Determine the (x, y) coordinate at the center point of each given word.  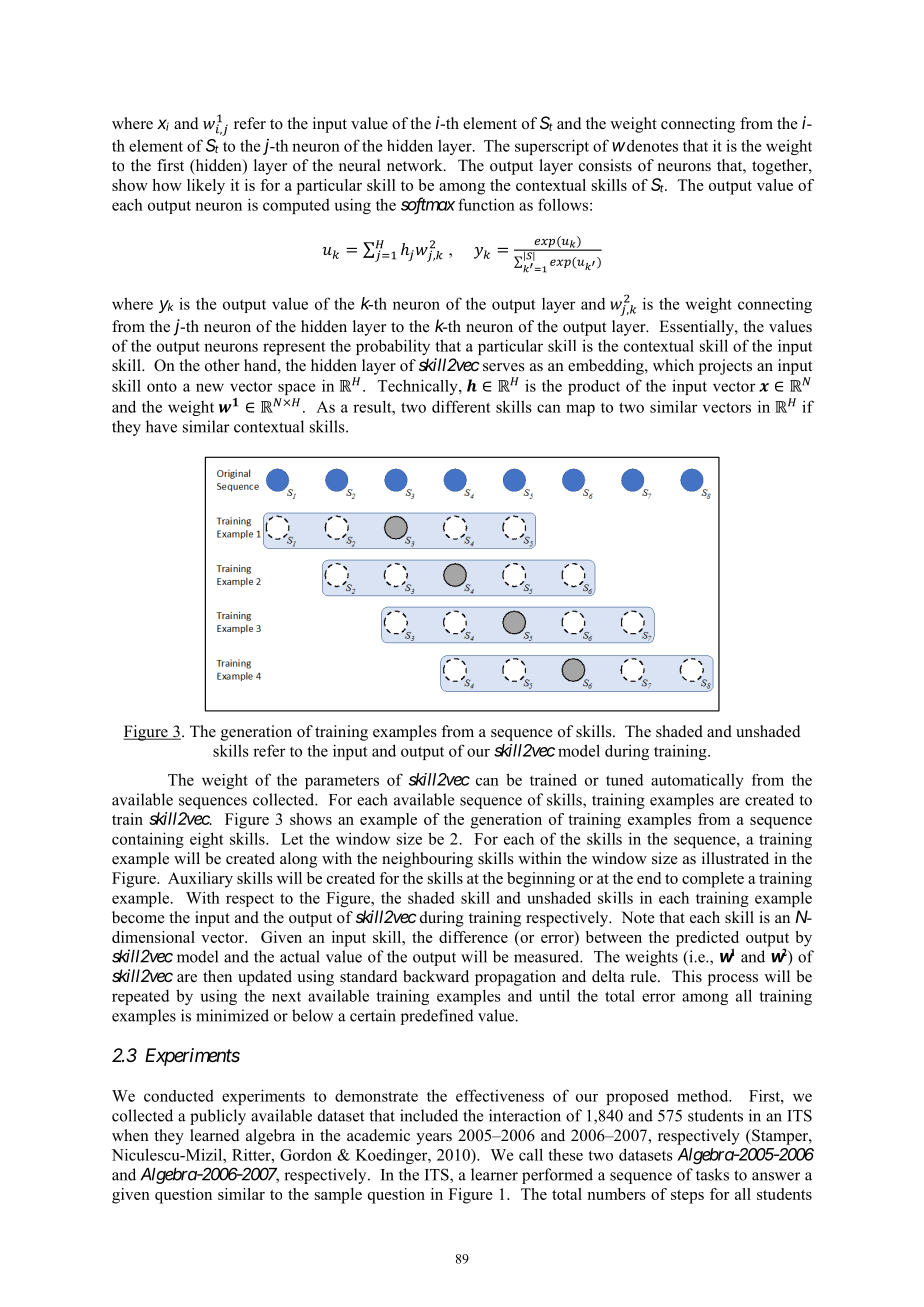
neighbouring (427, 860)
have (161, 426)
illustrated (735, 858)
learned (215, 1135)
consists (605, 165)
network (416, 165)
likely (206, 187)
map (580, 410)
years (434, 1139)
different (461, 406)
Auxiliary (200, 880)
